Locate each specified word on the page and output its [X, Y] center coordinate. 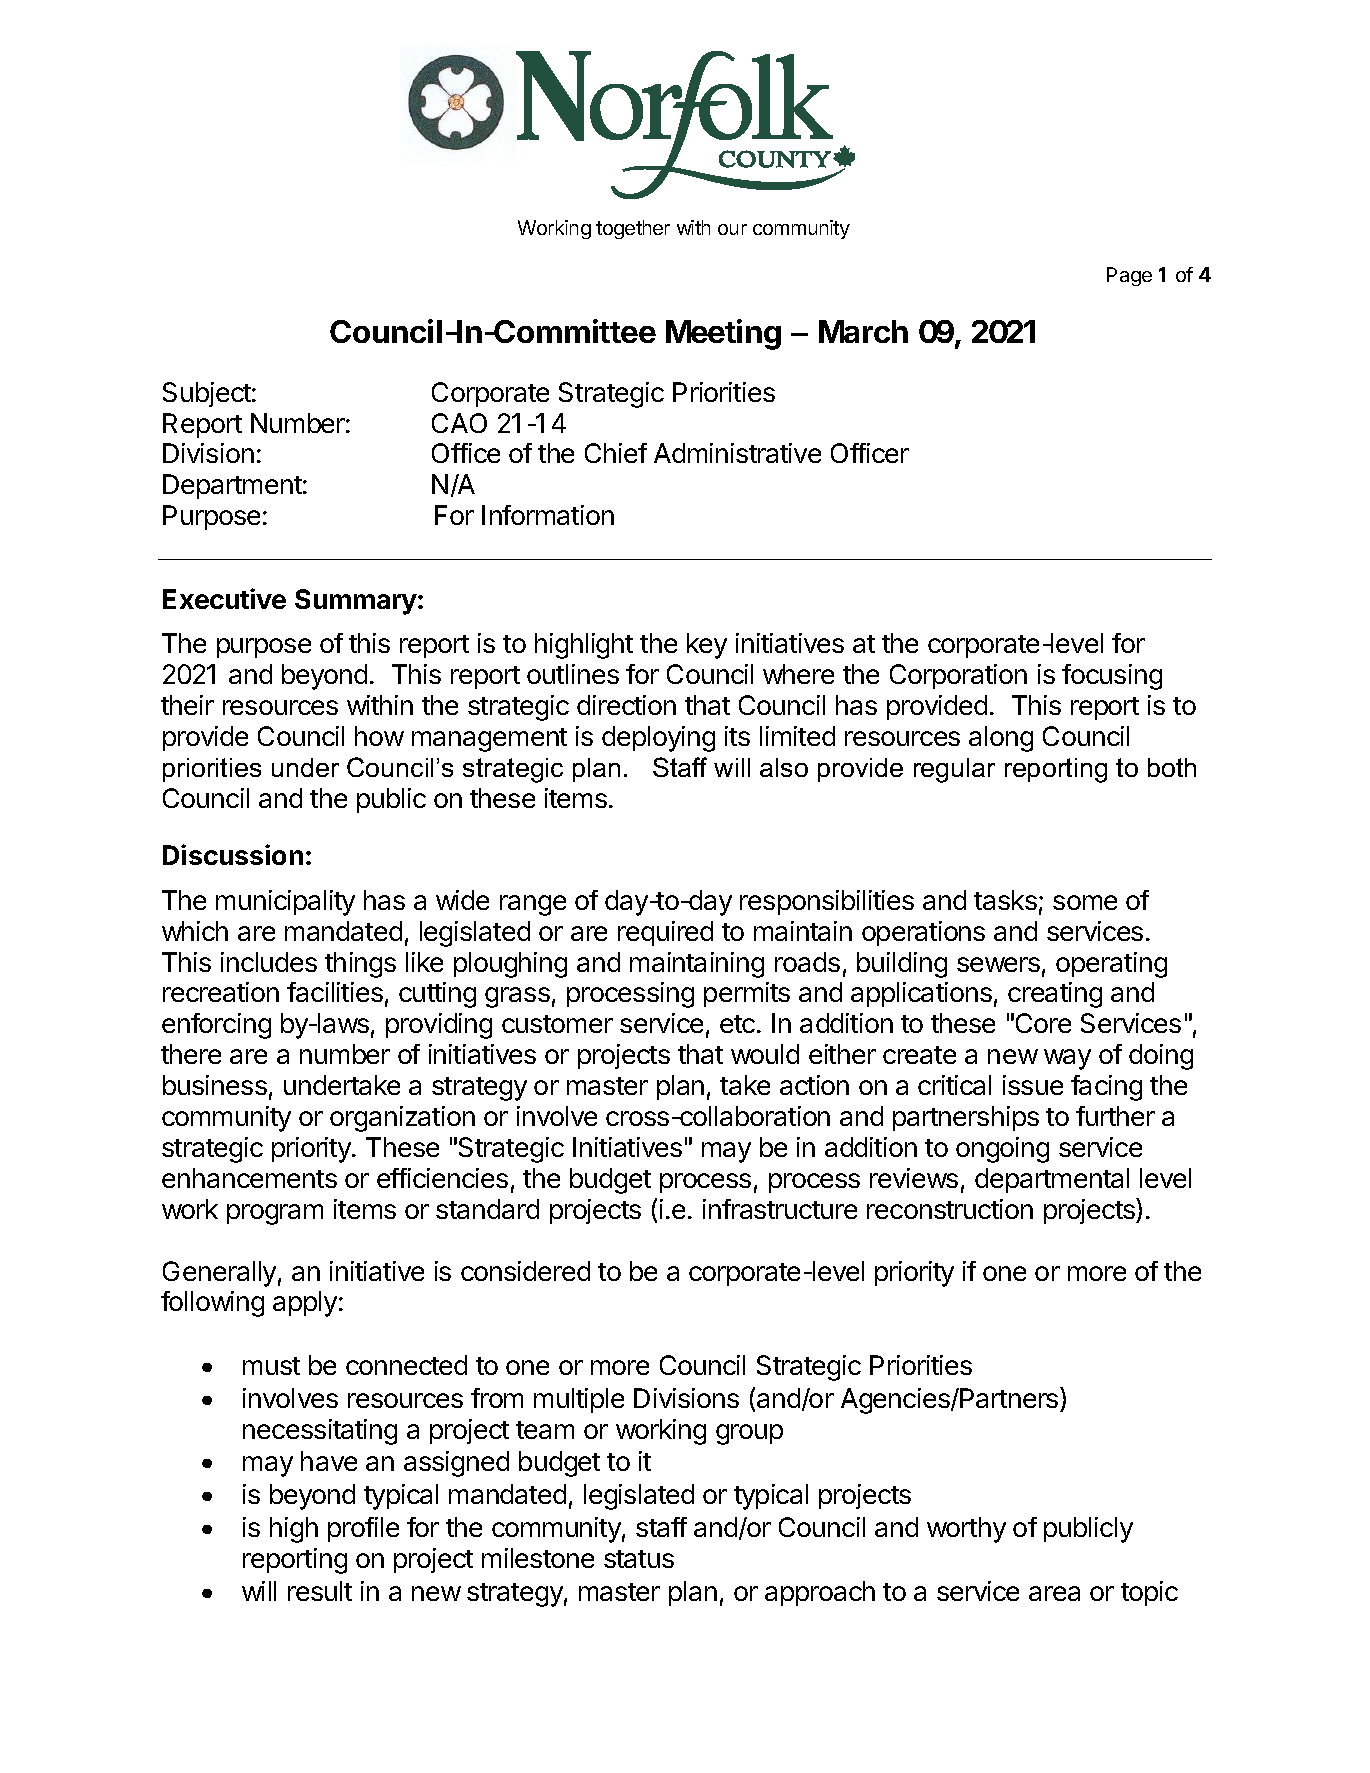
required [665, 933]
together [633, 229]
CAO [459, 423]
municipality [285, 903]
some [1085, 902]
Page [1129, 276]
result [320, 1591]
